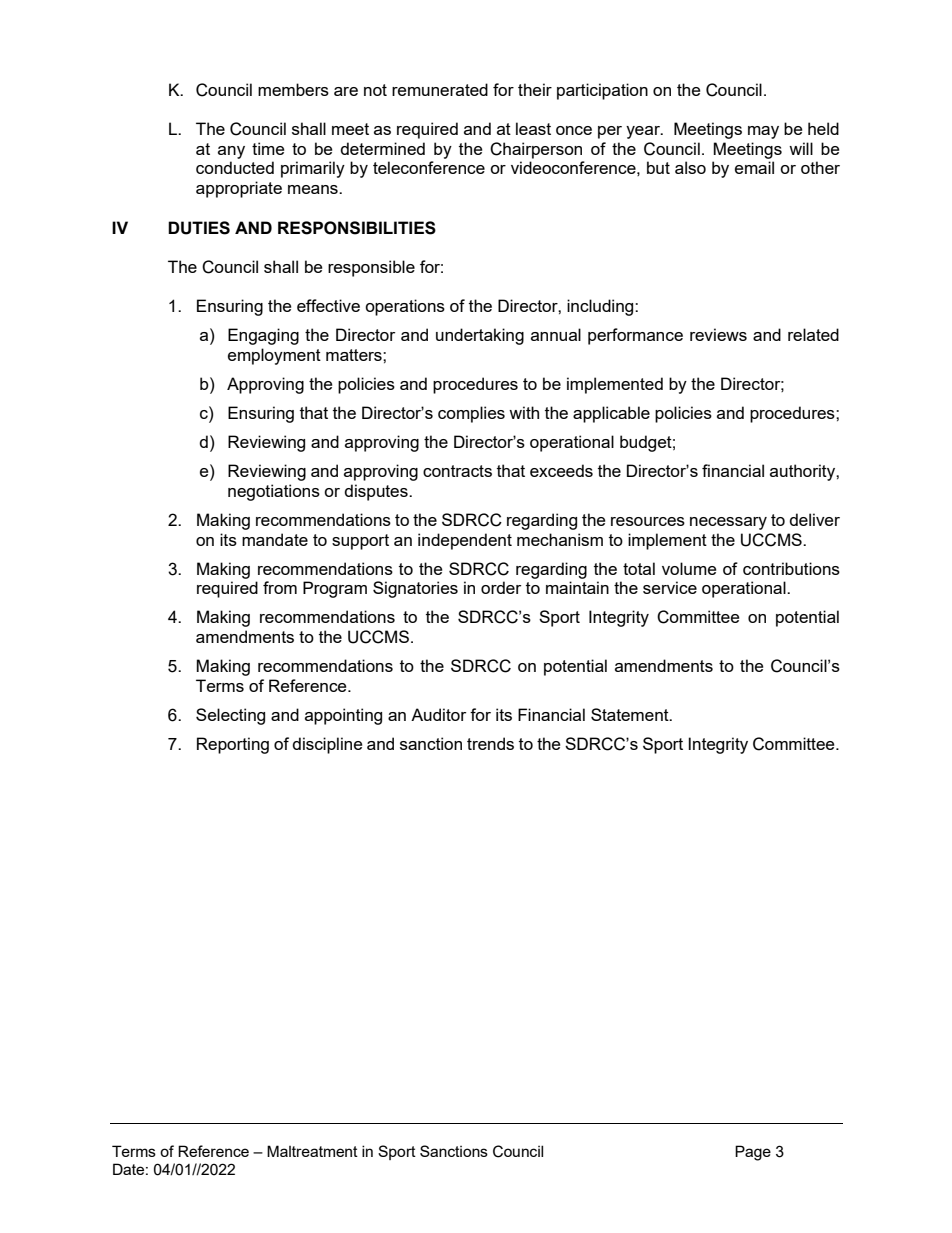 The height and width of the document is (1233, 952). I want to click on Maltreatment, so click(312, 1151).
